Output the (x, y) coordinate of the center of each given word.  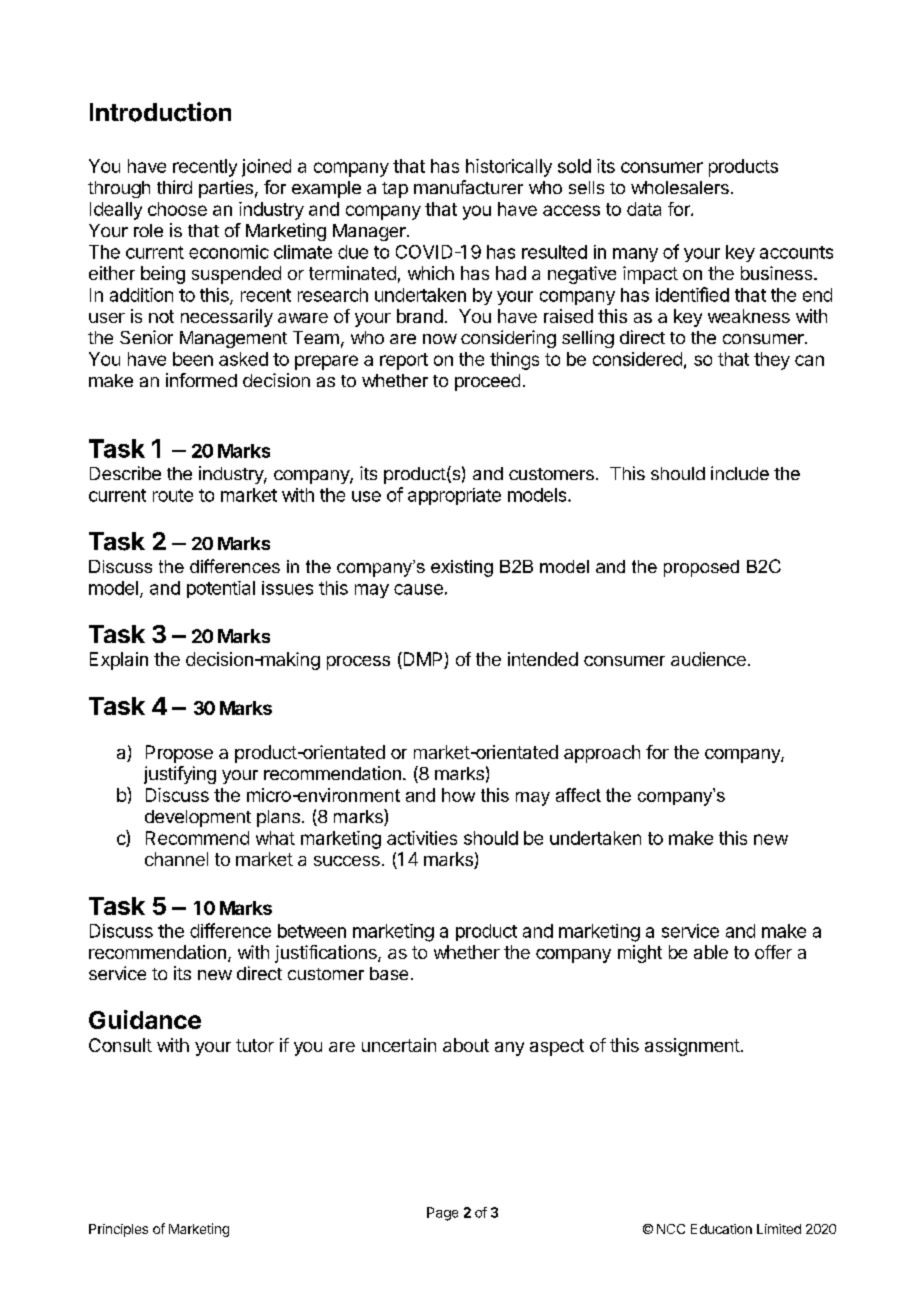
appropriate (454, 496)
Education (721, 1229)
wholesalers (680, 187)
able (711, 952)
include (740, 473)
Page (442, 1214)
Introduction (160, 112)
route (173, 495)
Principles (118, 1230)
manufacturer (468, 187)
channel (176, 859)
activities (422, 838)
